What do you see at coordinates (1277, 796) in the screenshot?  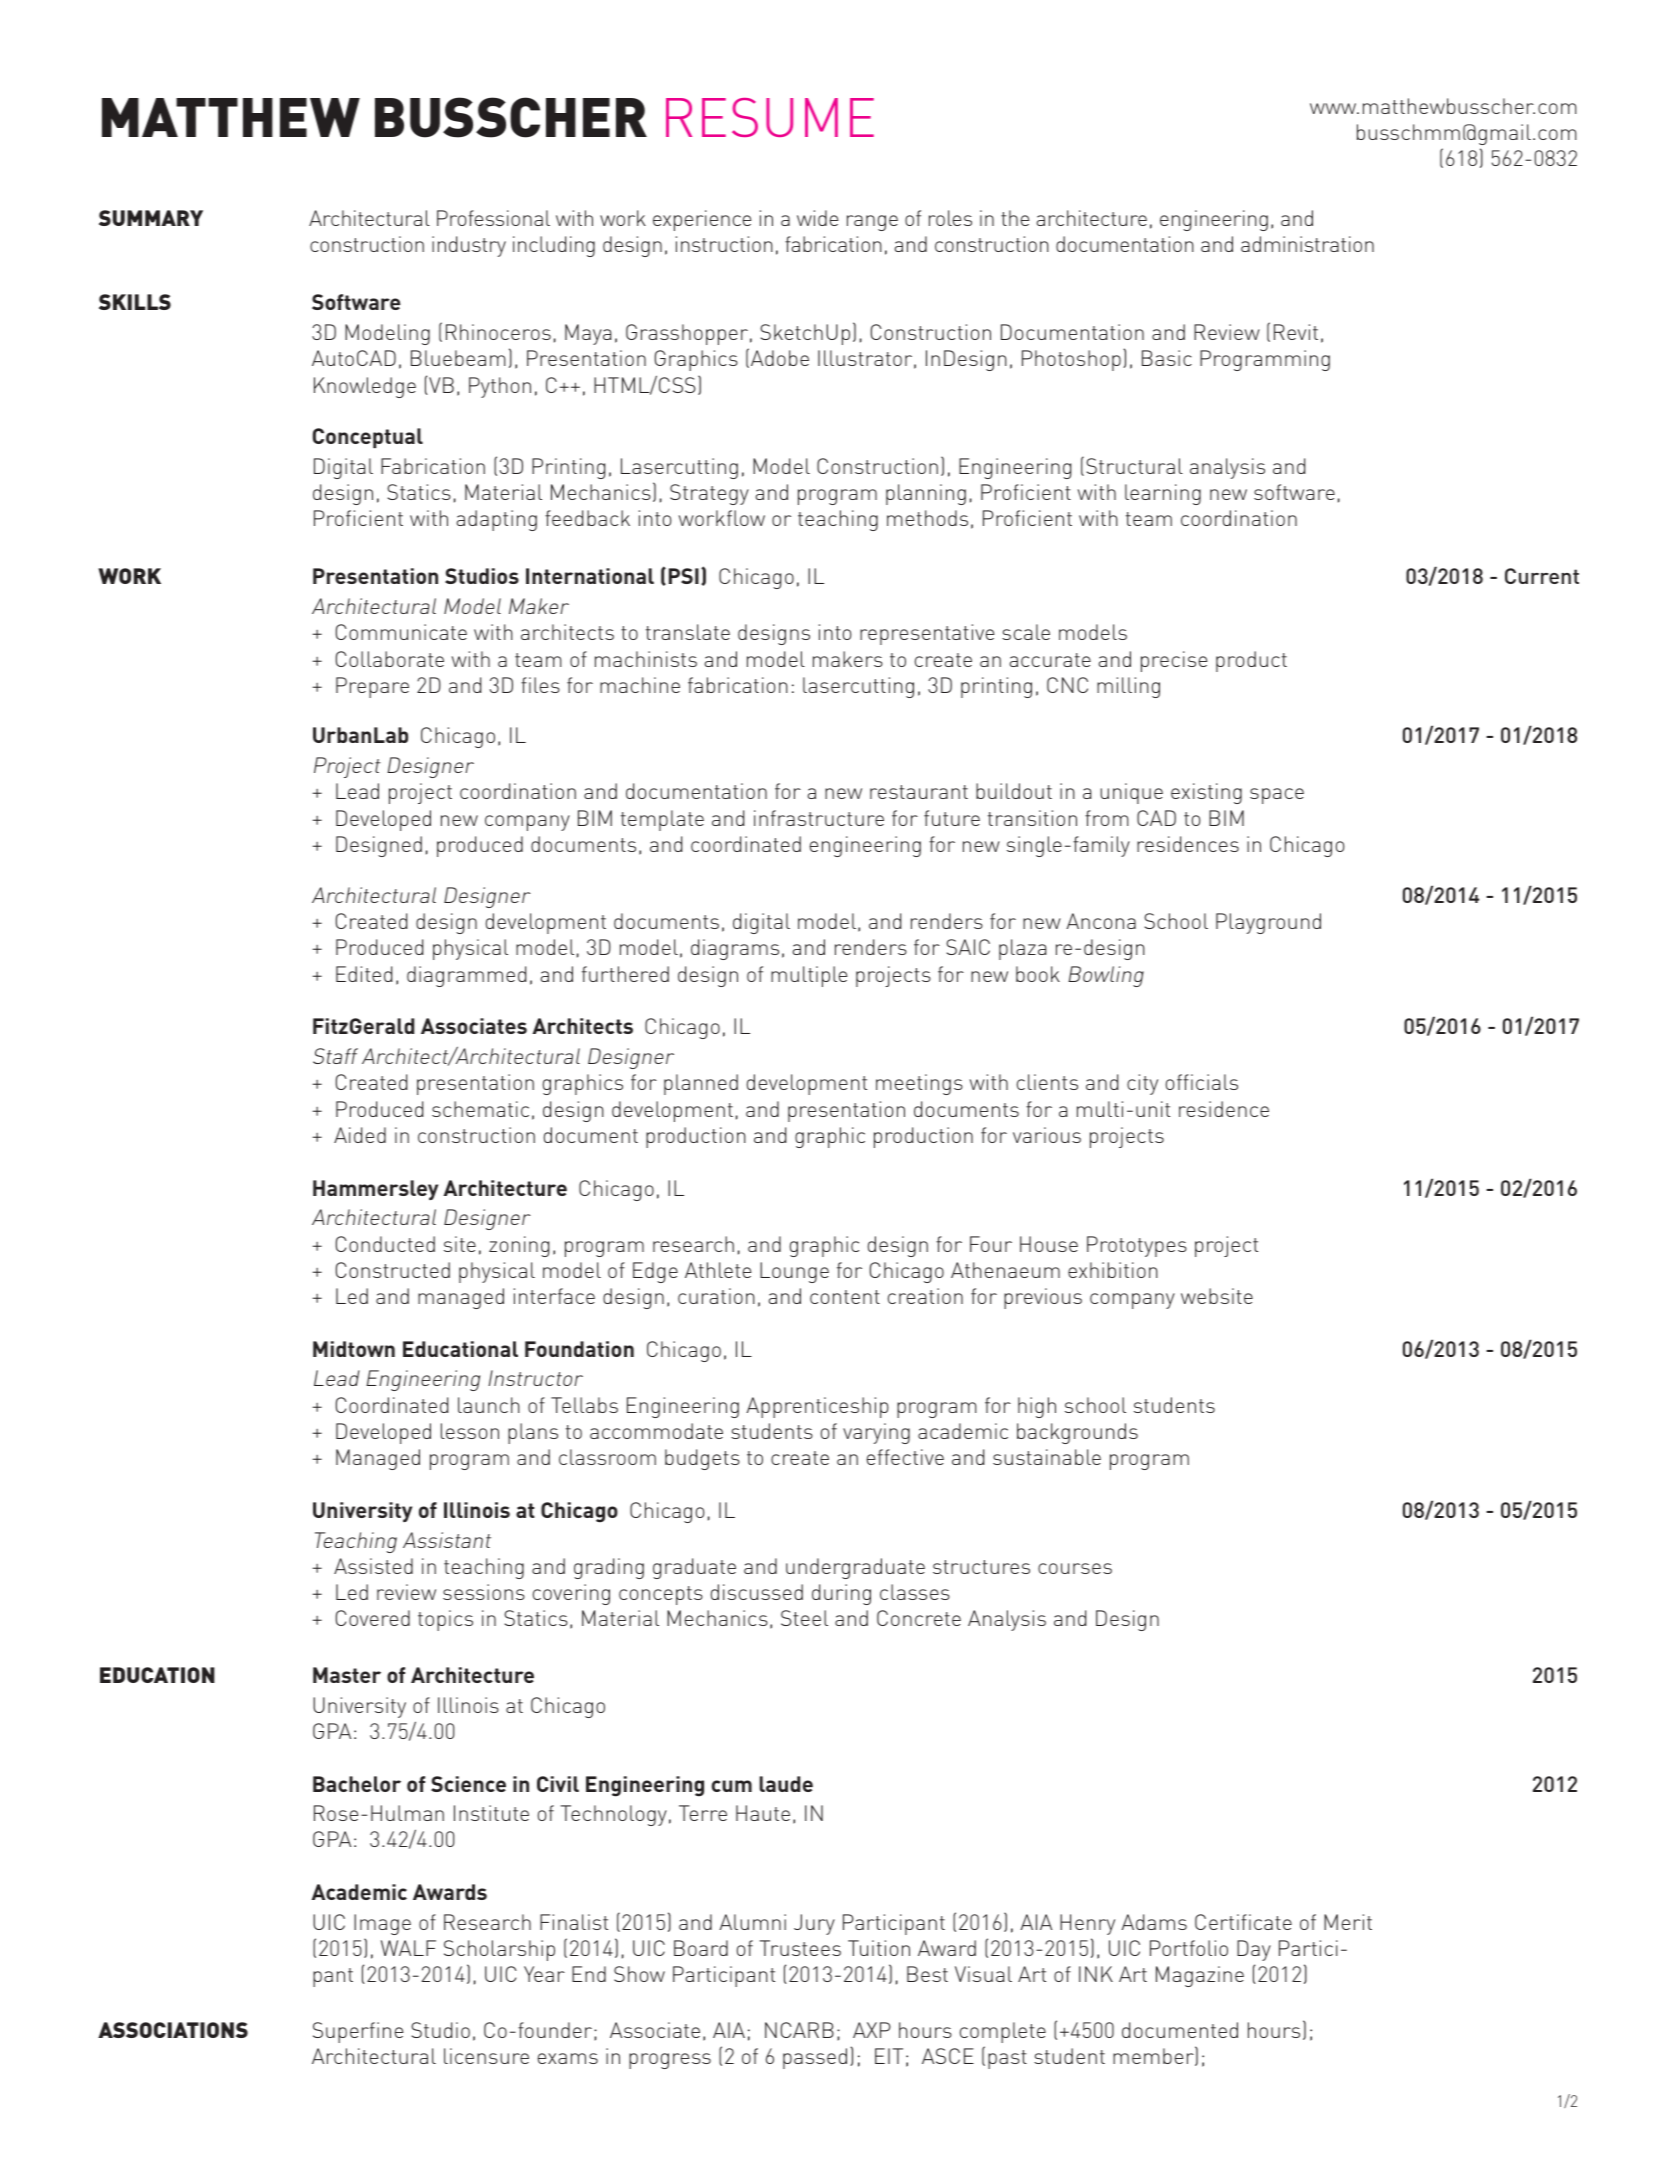 I see `space` at bounding box center [1277, 796].
